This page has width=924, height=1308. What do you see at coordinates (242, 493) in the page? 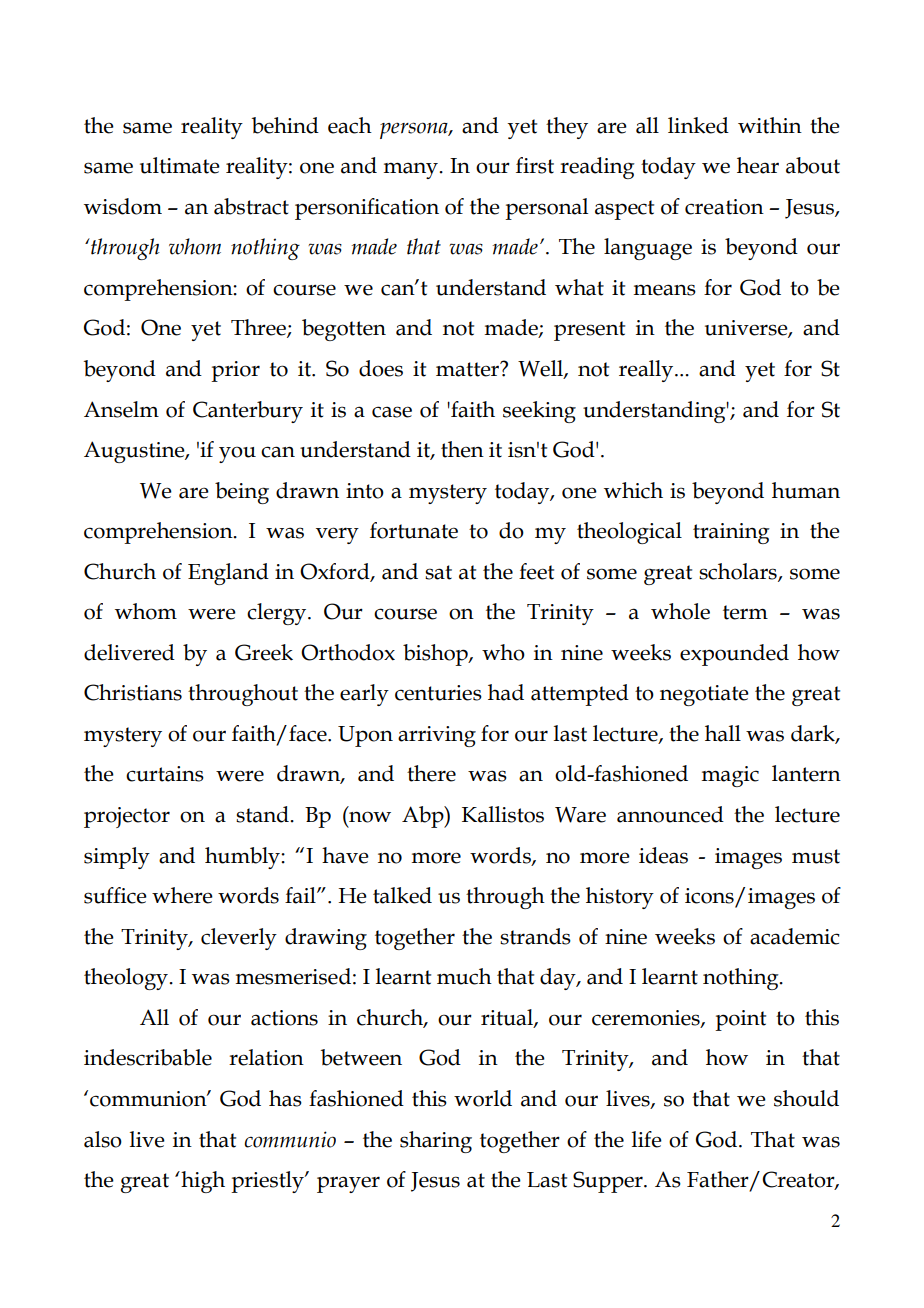
I see `being` at bounding box center [242, 493].
